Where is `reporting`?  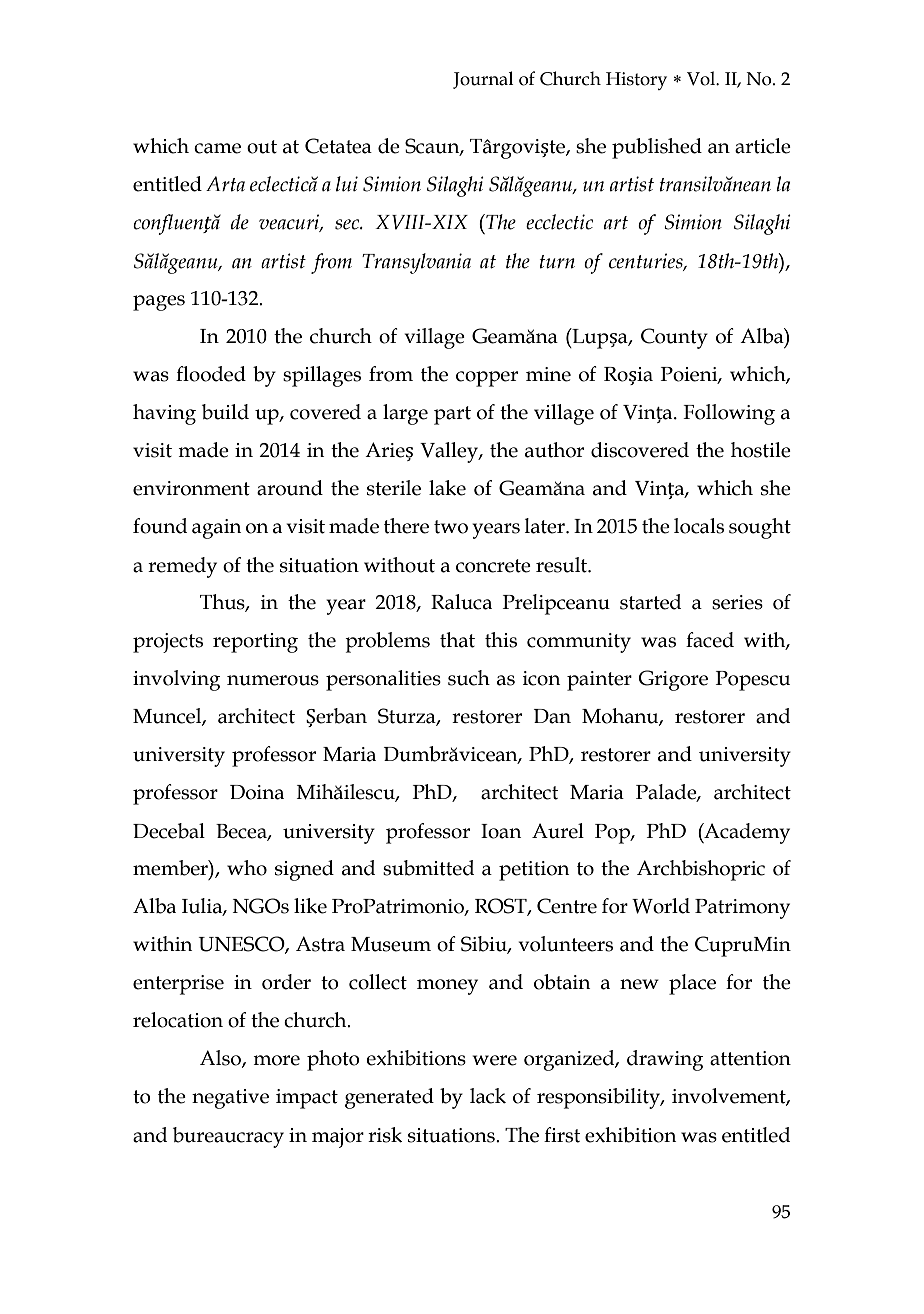
reporting is located at coordinates (255, 643).
